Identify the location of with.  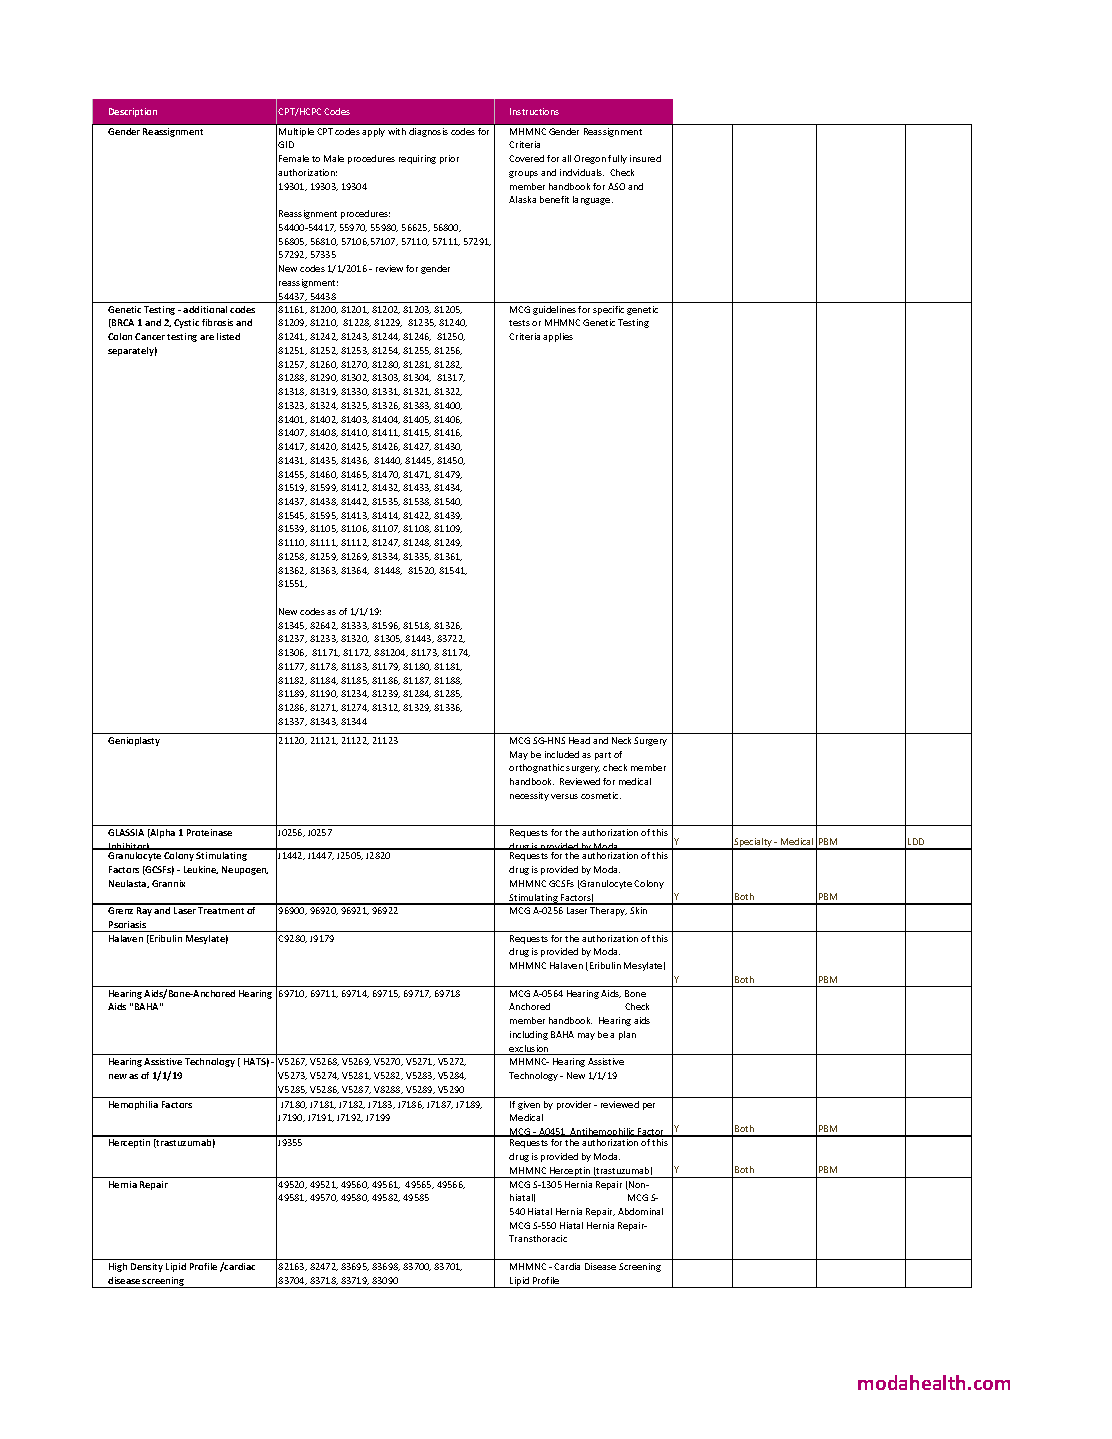
(397, 131).
